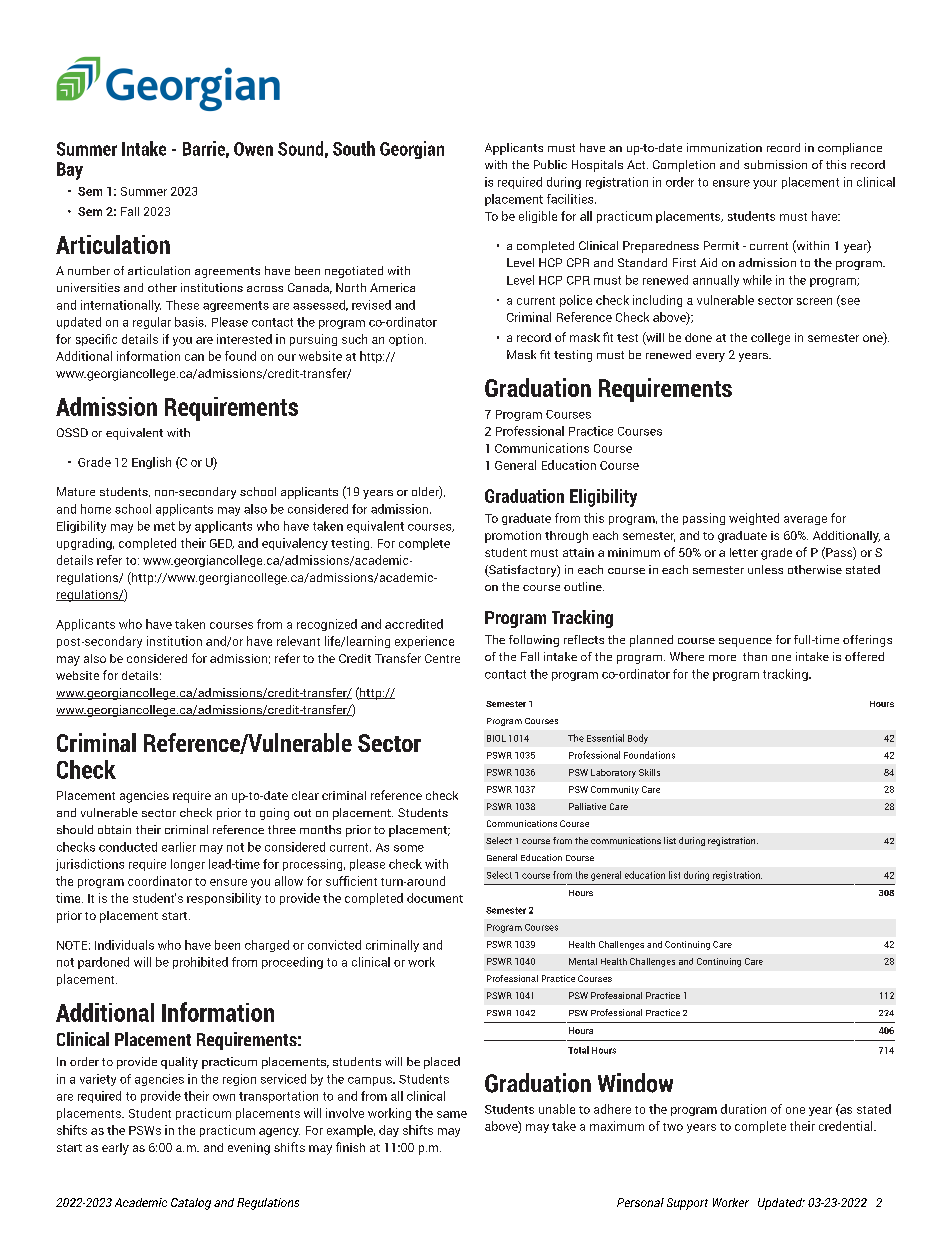  I want to click on Public, so click(550, 164).
